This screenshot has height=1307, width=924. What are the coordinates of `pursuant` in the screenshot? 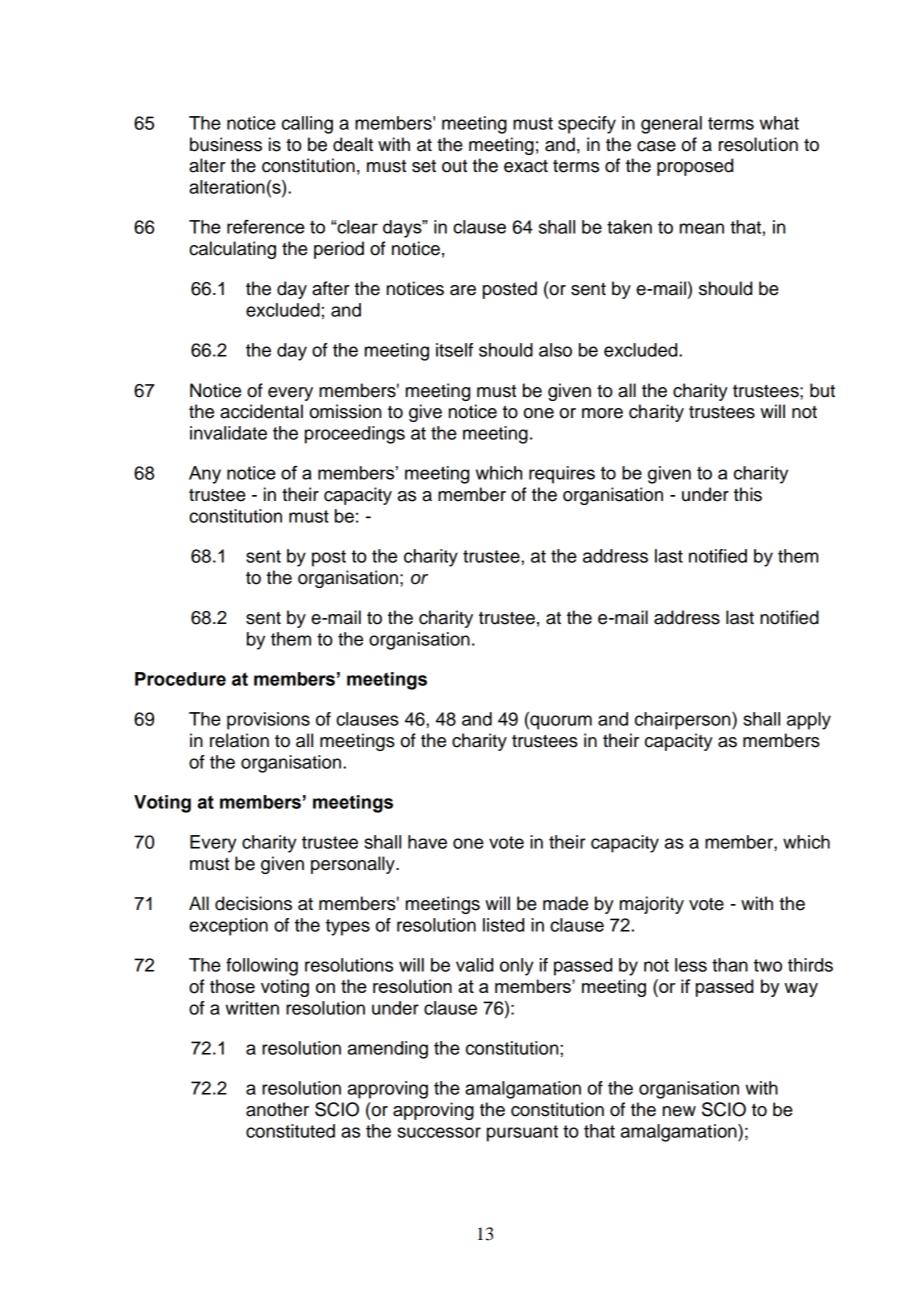 It's located at (522, 1133).
